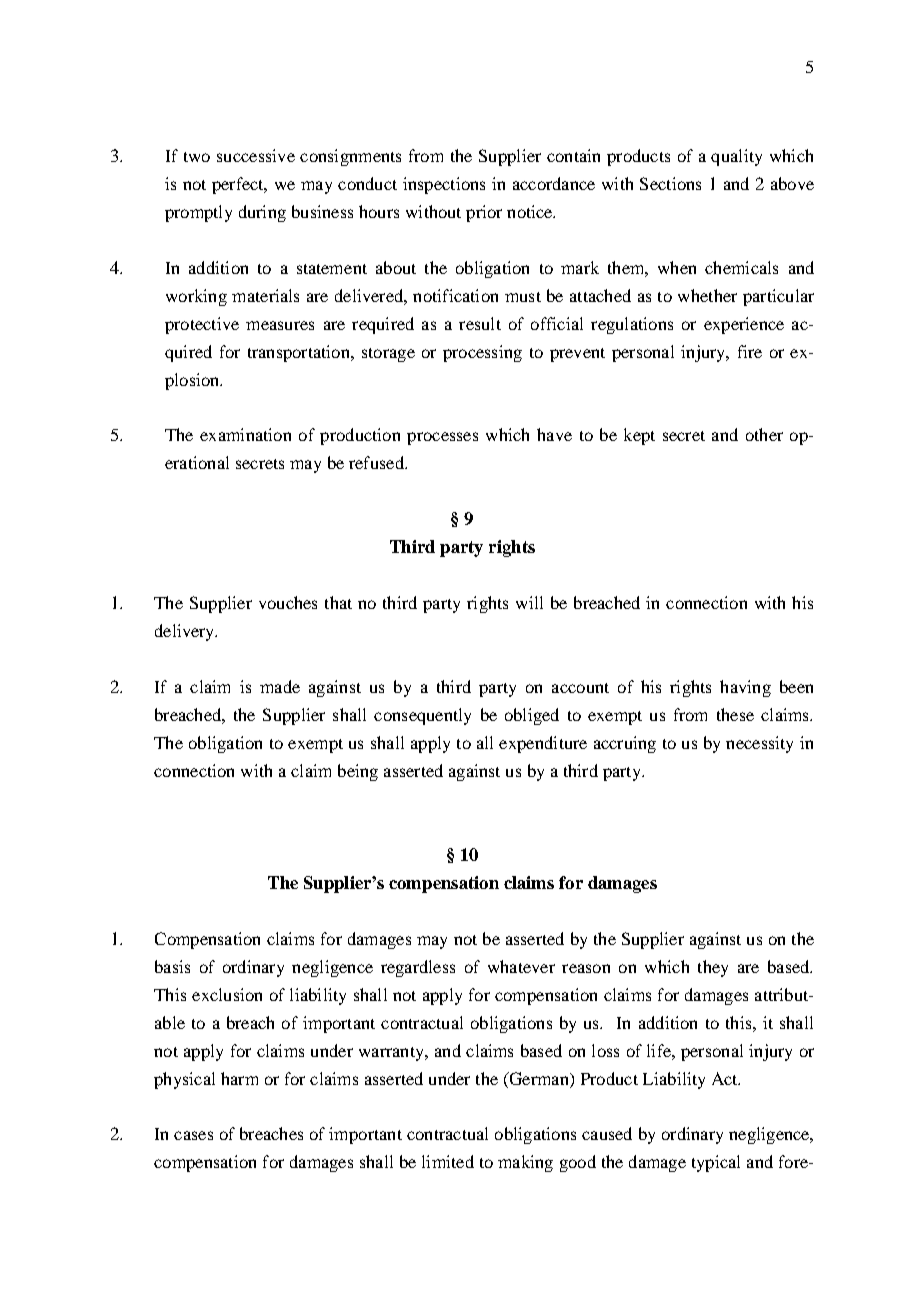  Describe the element at coordinates (484, 213) in the page. I see `prior` at that location.
